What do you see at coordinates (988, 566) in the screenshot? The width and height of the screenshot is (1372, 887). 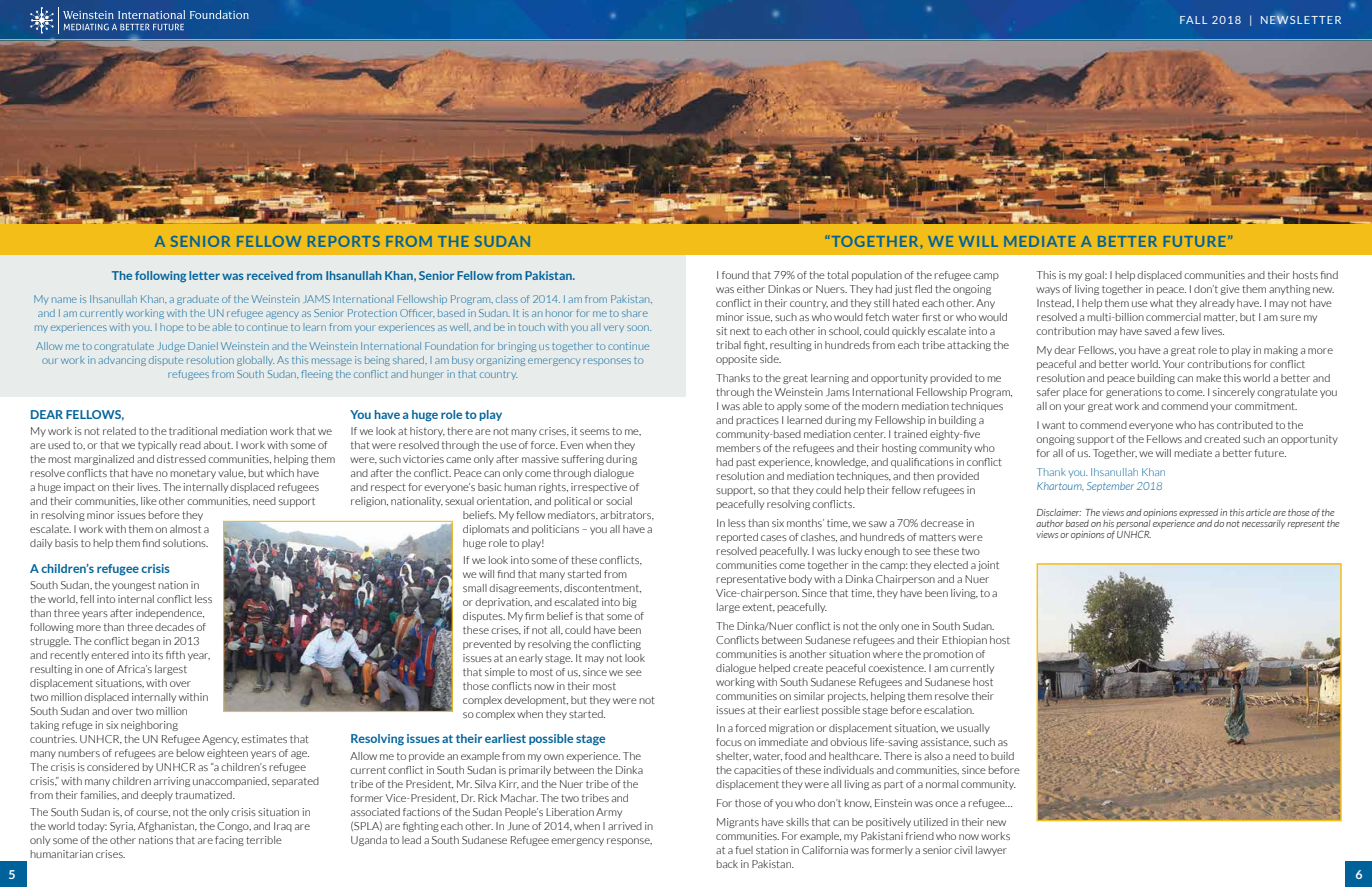 I see `joint` at bounding box center [988, 566].
